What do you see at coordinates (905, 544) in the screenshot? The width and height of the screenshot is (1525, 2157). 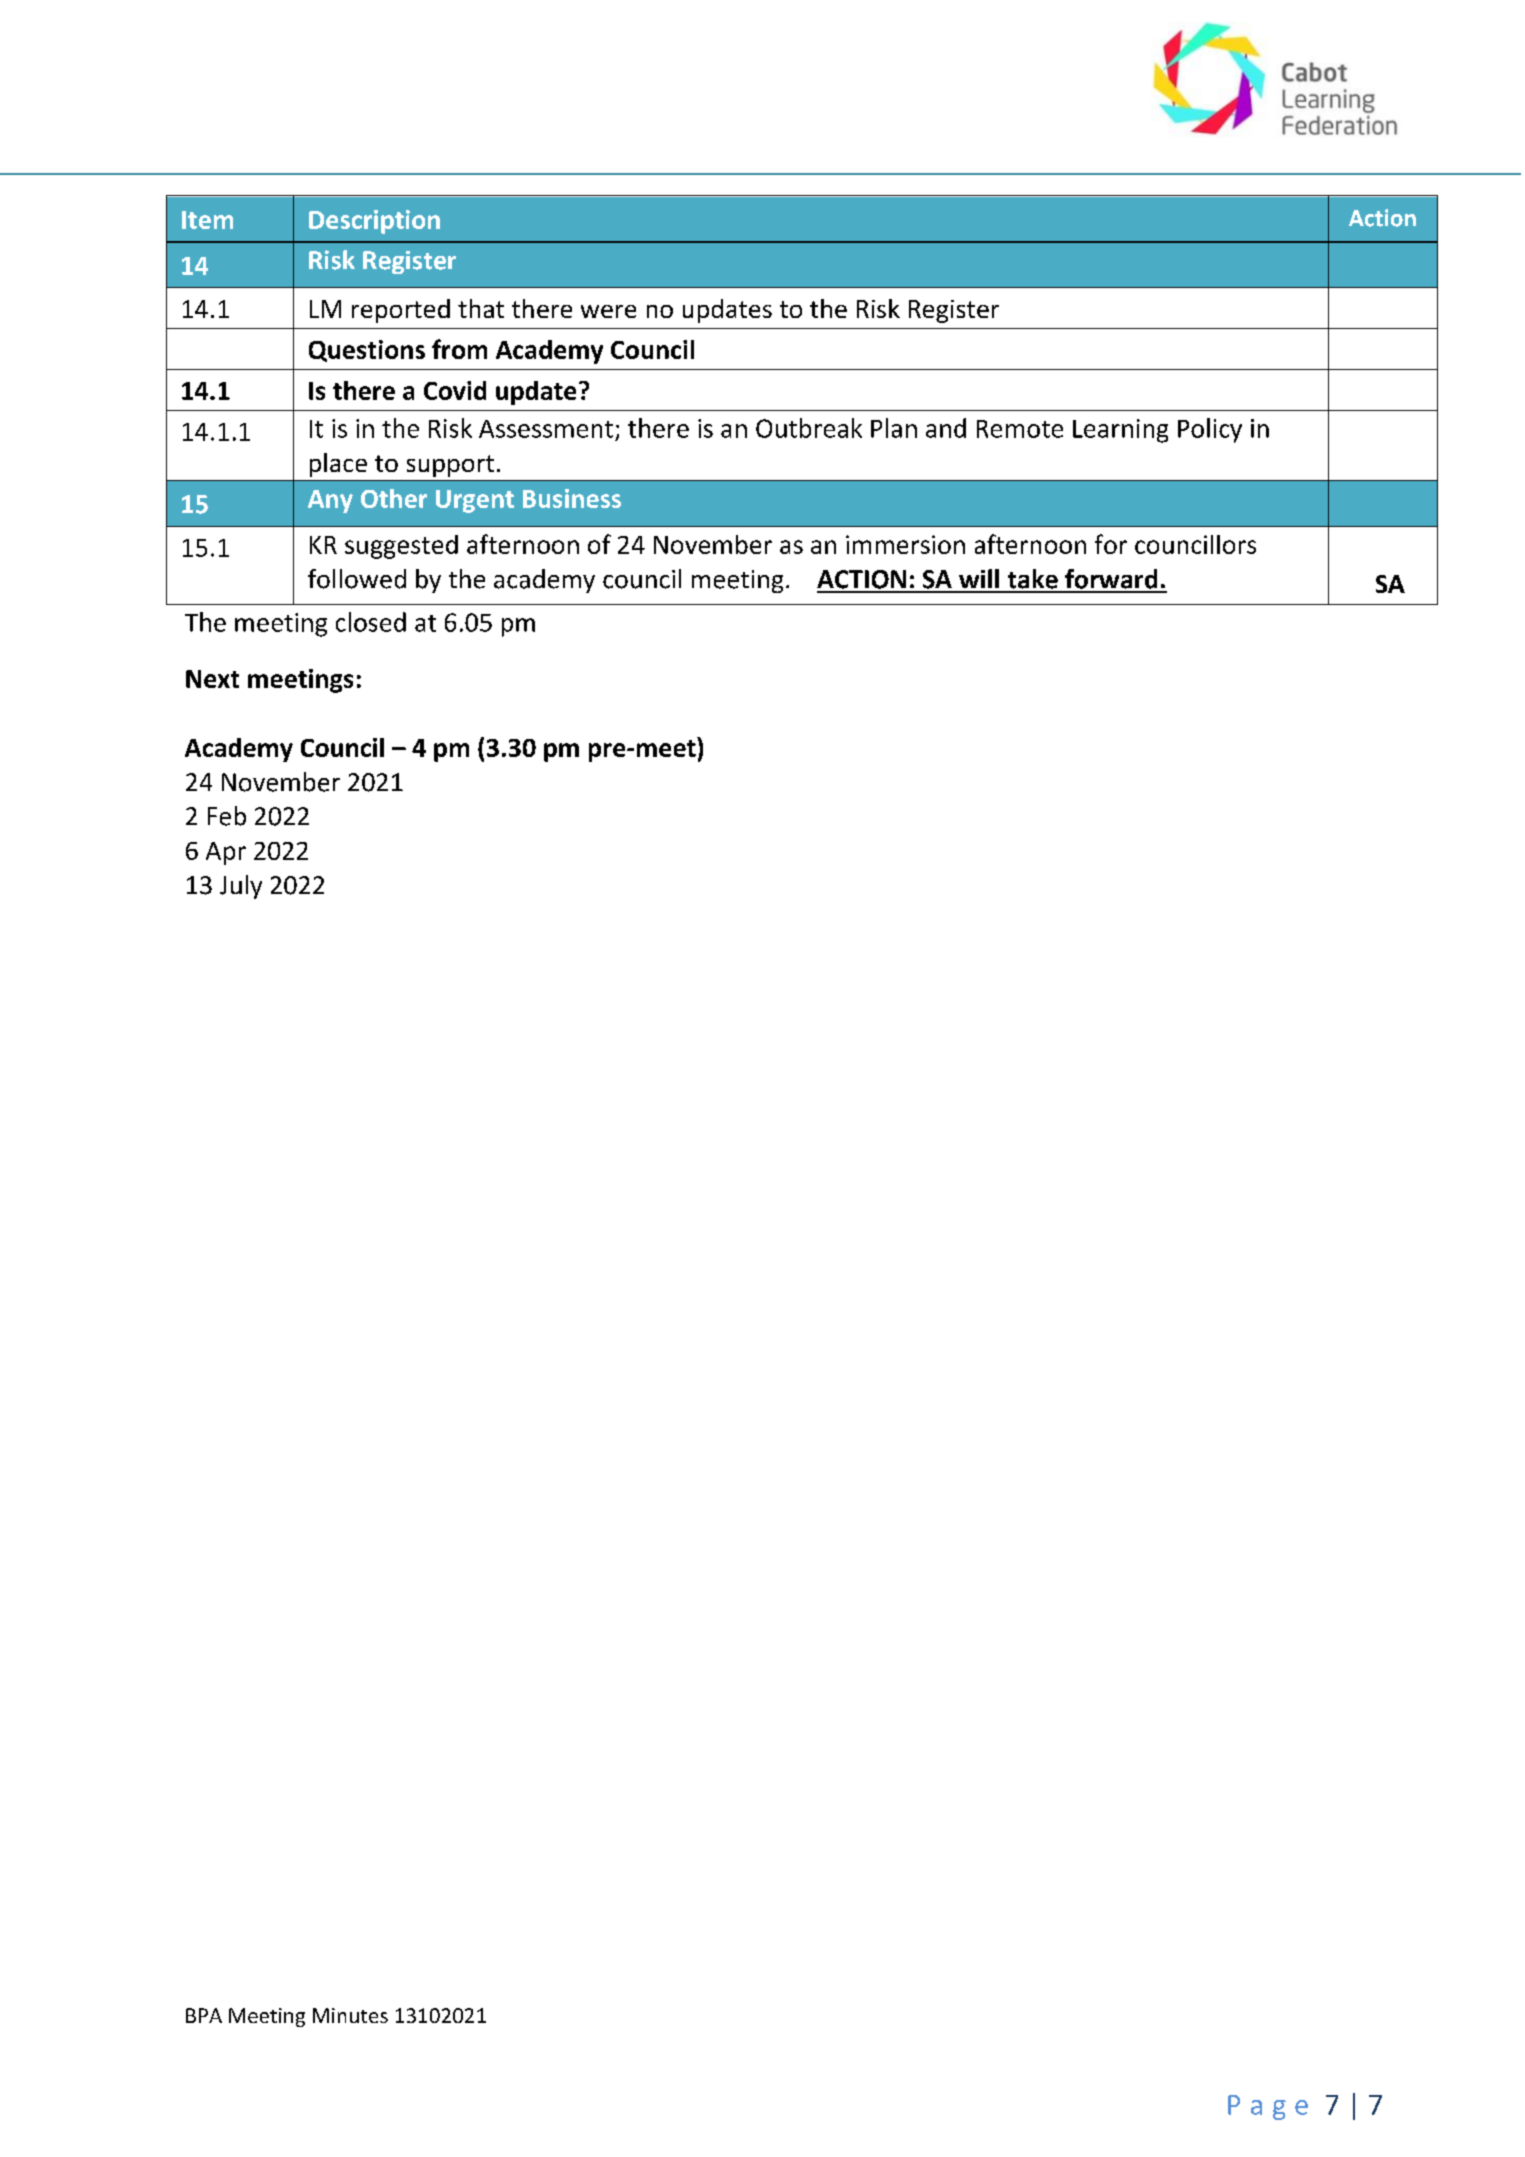 I see `immersion` at bounding box center [905, 544].
